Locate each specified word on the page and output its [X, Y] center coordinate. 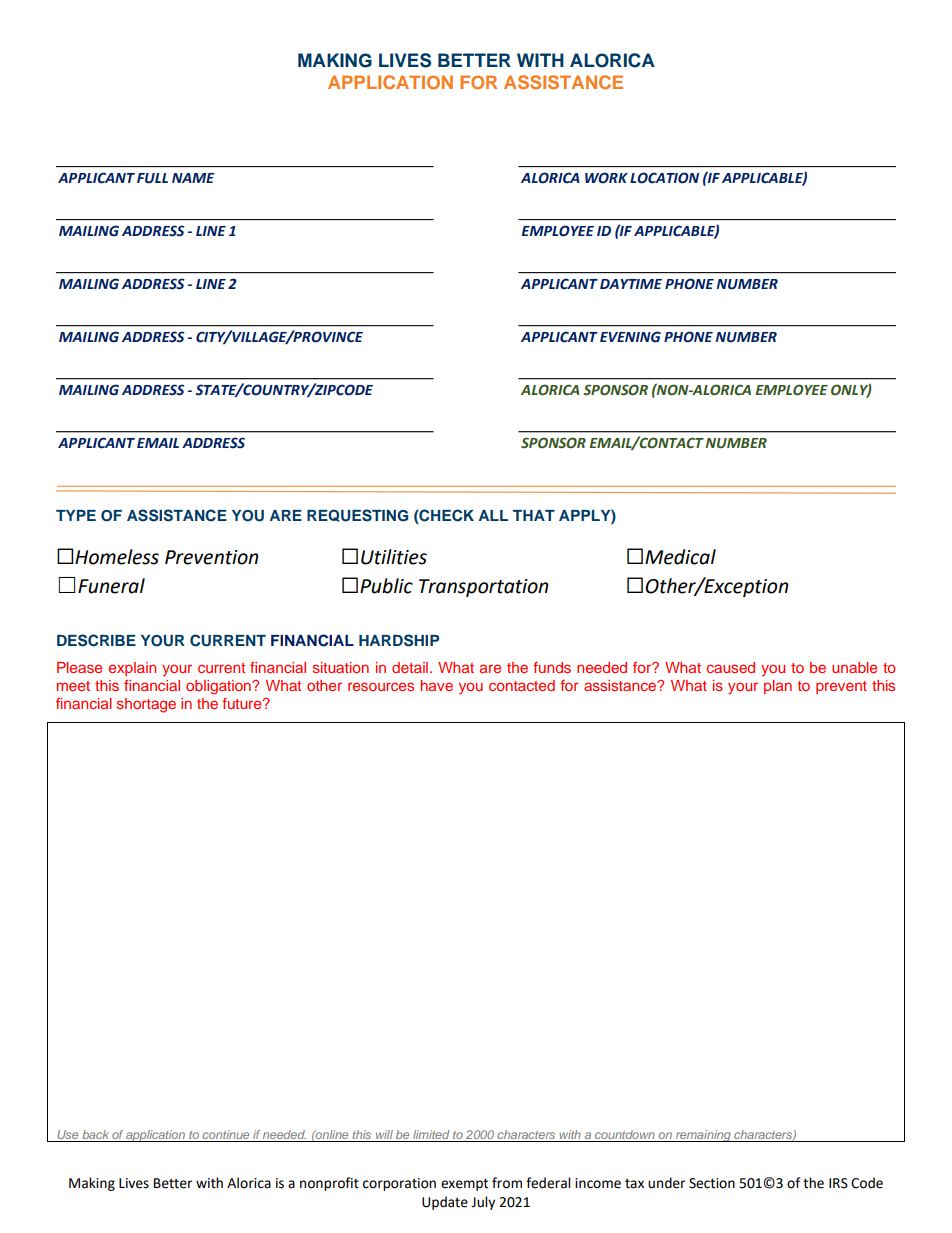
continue [225, 1134]
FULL [152, 178]
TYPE [76, 515]
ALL [493, 515]
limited [431, 1134]
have [437, 685]
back [95, 1134]
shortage [146, 705]
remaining [703, 1136]
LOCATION [664, 178]
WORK [606, 178]
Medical [680, 557]
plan [778, 687]
